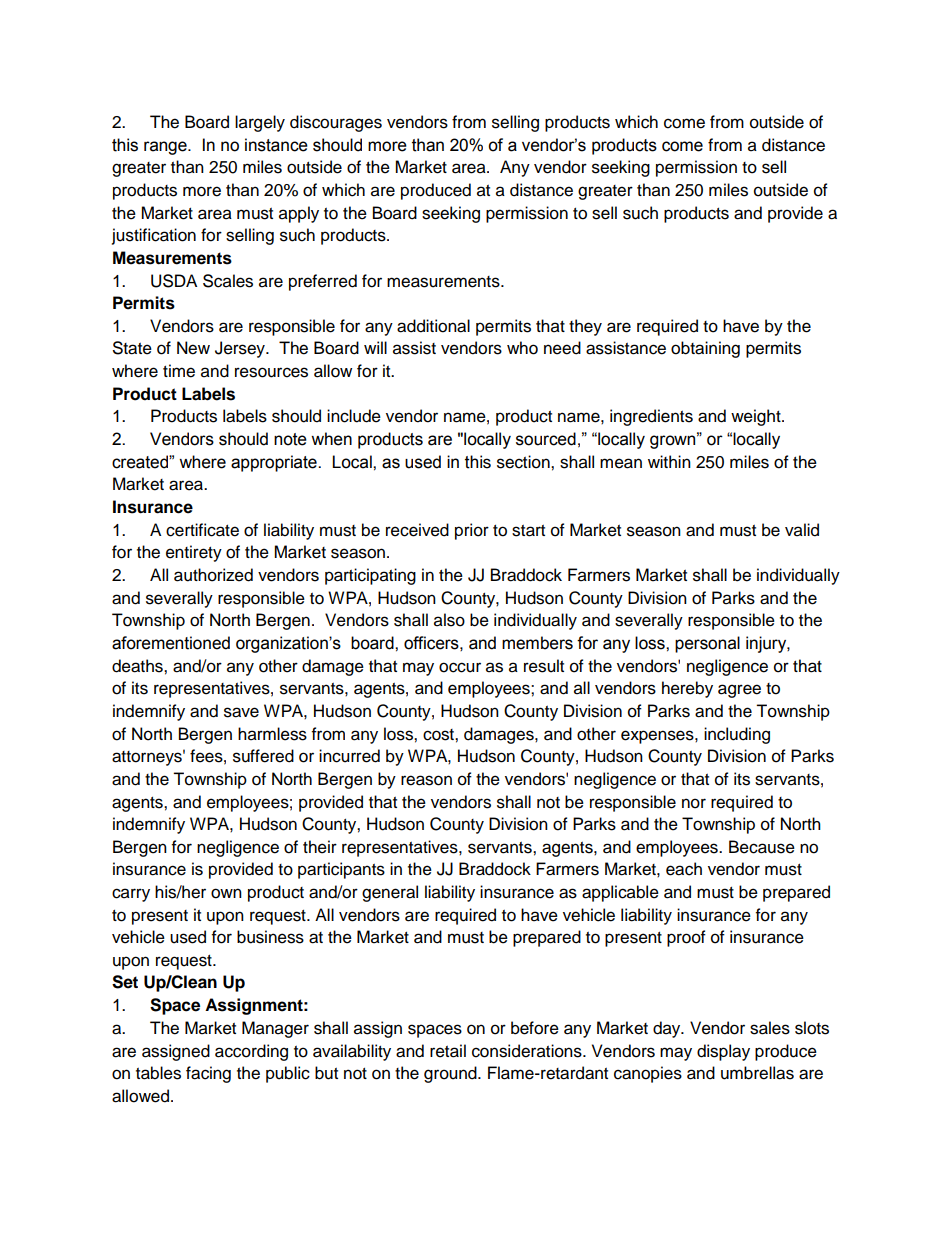 The image size is (952, 1233). Describe the element at coordinates (737, 735) in the image. I see `including` at that location.
